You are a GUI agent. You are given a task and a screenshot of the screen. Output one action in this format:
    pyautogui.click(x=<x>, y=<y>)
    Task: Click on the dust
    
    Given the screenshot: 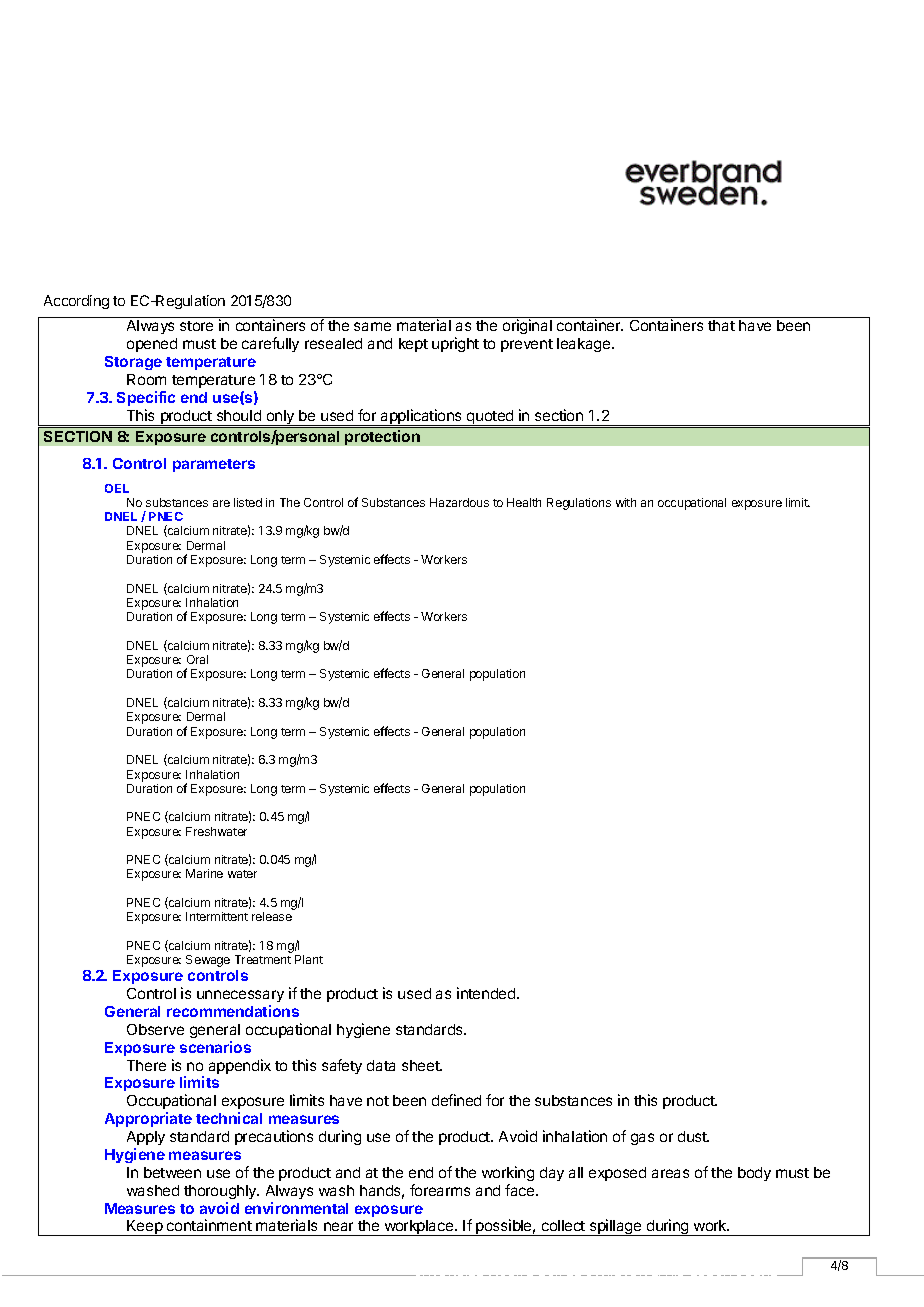 What is the action you would take?
    pyautogui.click(x=693, y=1136)
